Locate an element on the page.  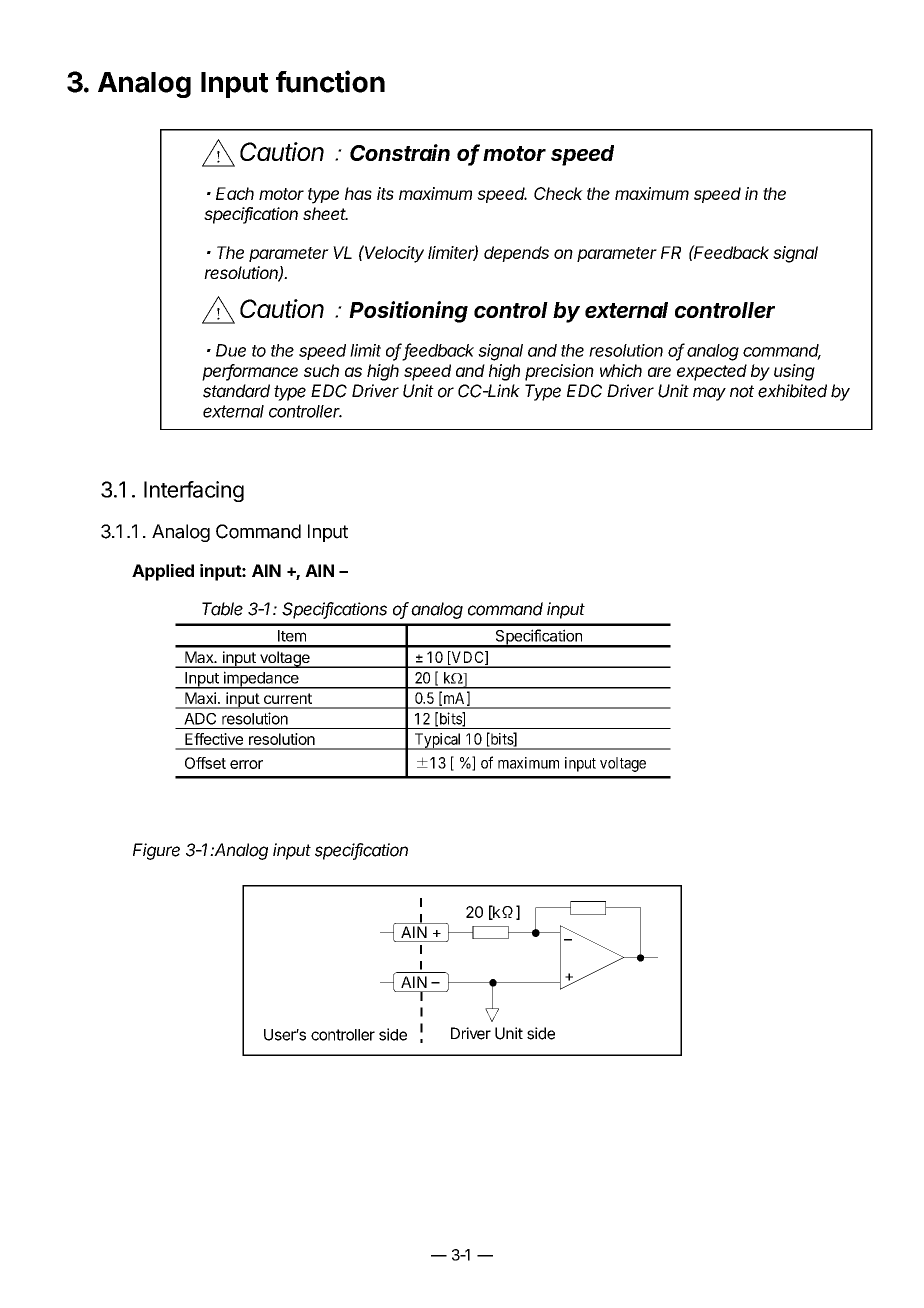
depends is located at coordinates (516, 254).
